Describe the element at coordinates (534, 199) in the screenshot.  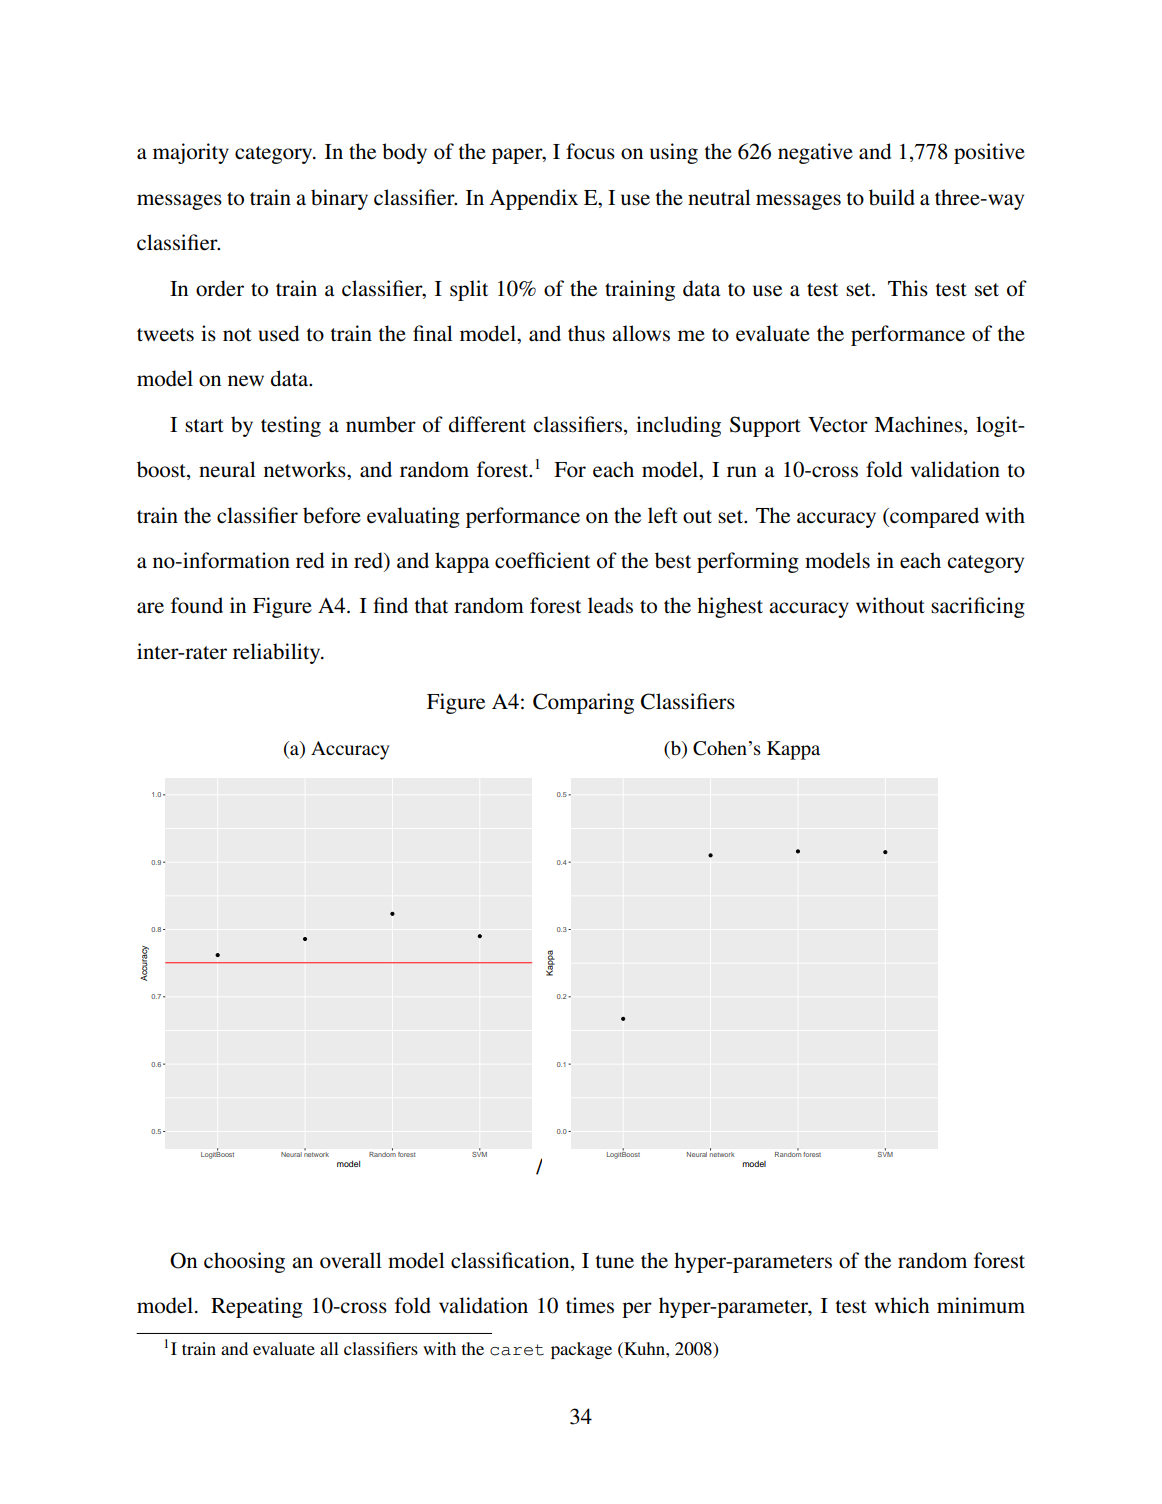
I see `Appendix` at that location.
